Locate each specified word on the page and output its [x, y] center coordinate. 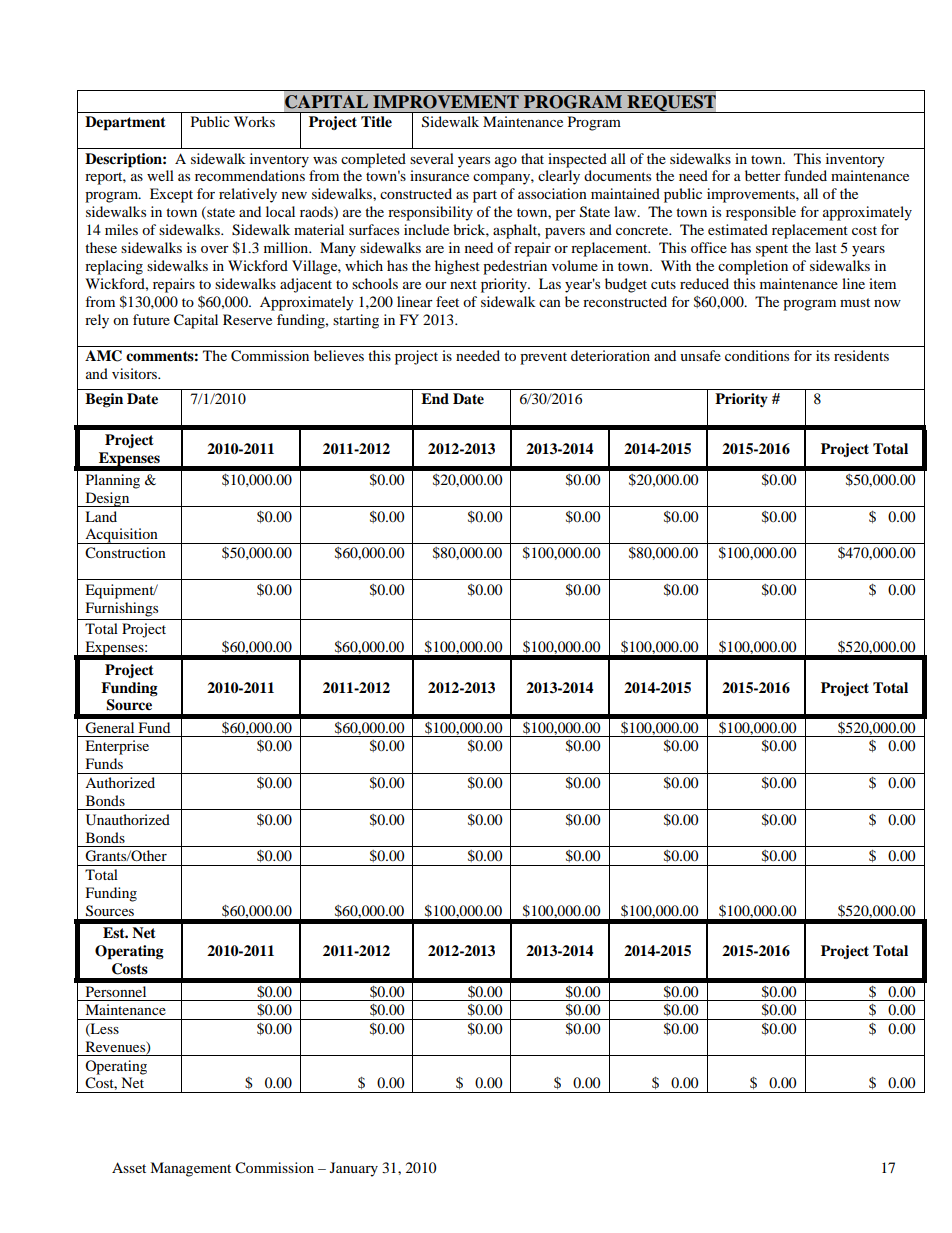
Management [190, 1169]
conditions [757, 355]
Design [107, 499]
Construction [125, 553]
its [823, 355]
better [763, 175]
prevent [543, 358]
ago [506, 162]
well [160, 175]
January [354, 1169]
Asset [129, 1167]
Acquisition [121, 536]
